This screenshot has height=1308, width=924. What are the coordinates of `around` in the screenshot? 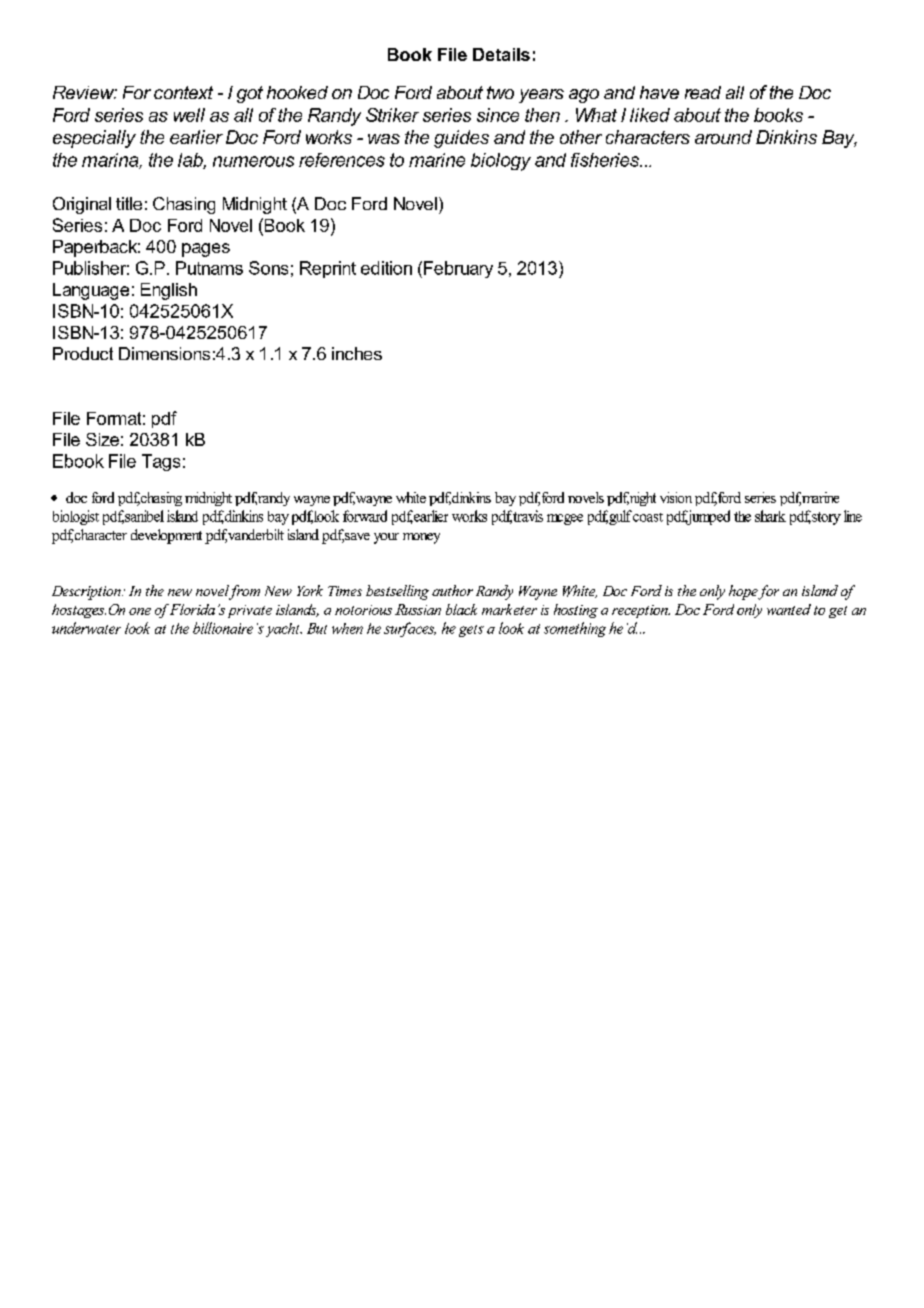 It's located at (723, 137).
